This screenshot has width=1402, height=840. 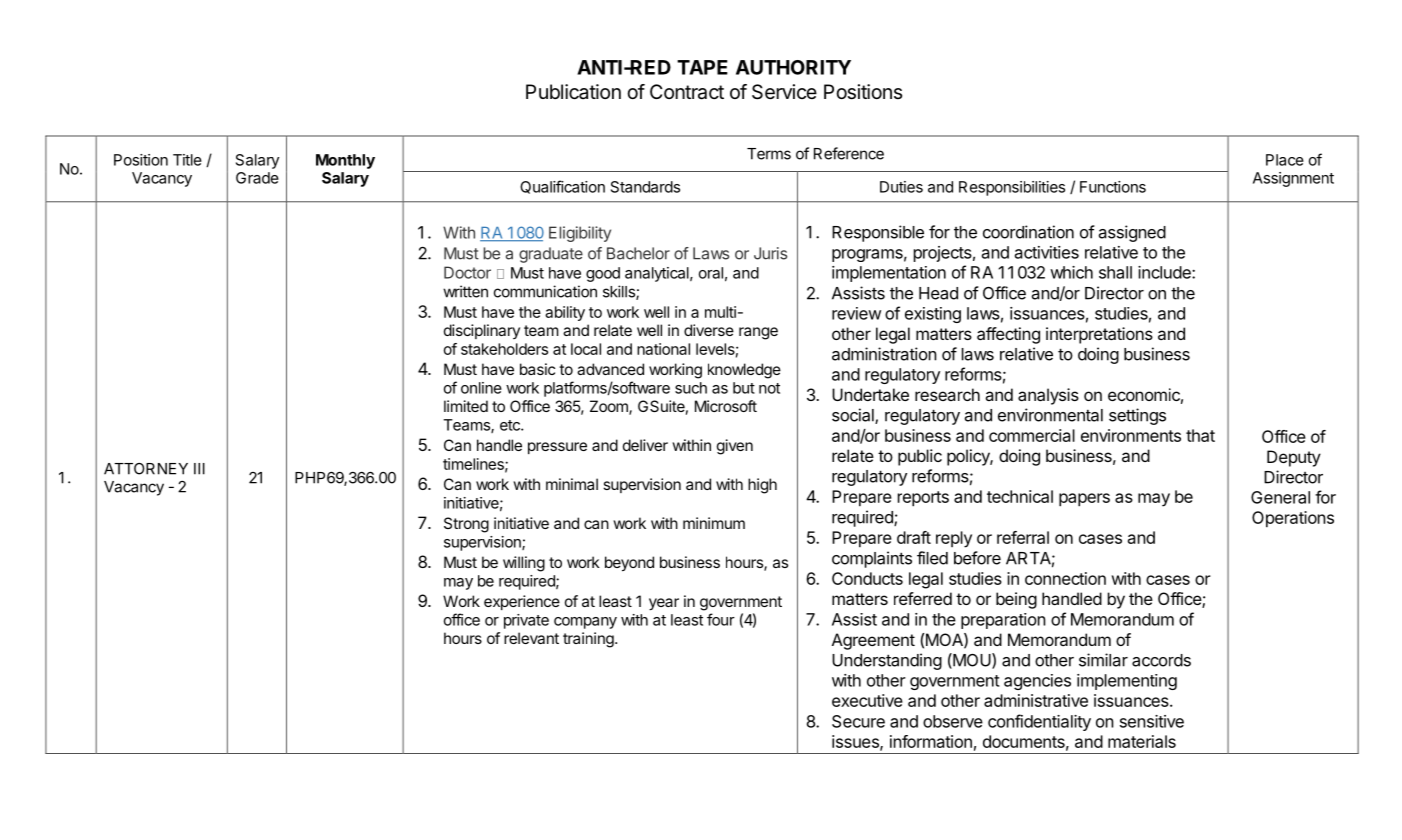 I want to click on Place, so click(x=1285, y=160).
